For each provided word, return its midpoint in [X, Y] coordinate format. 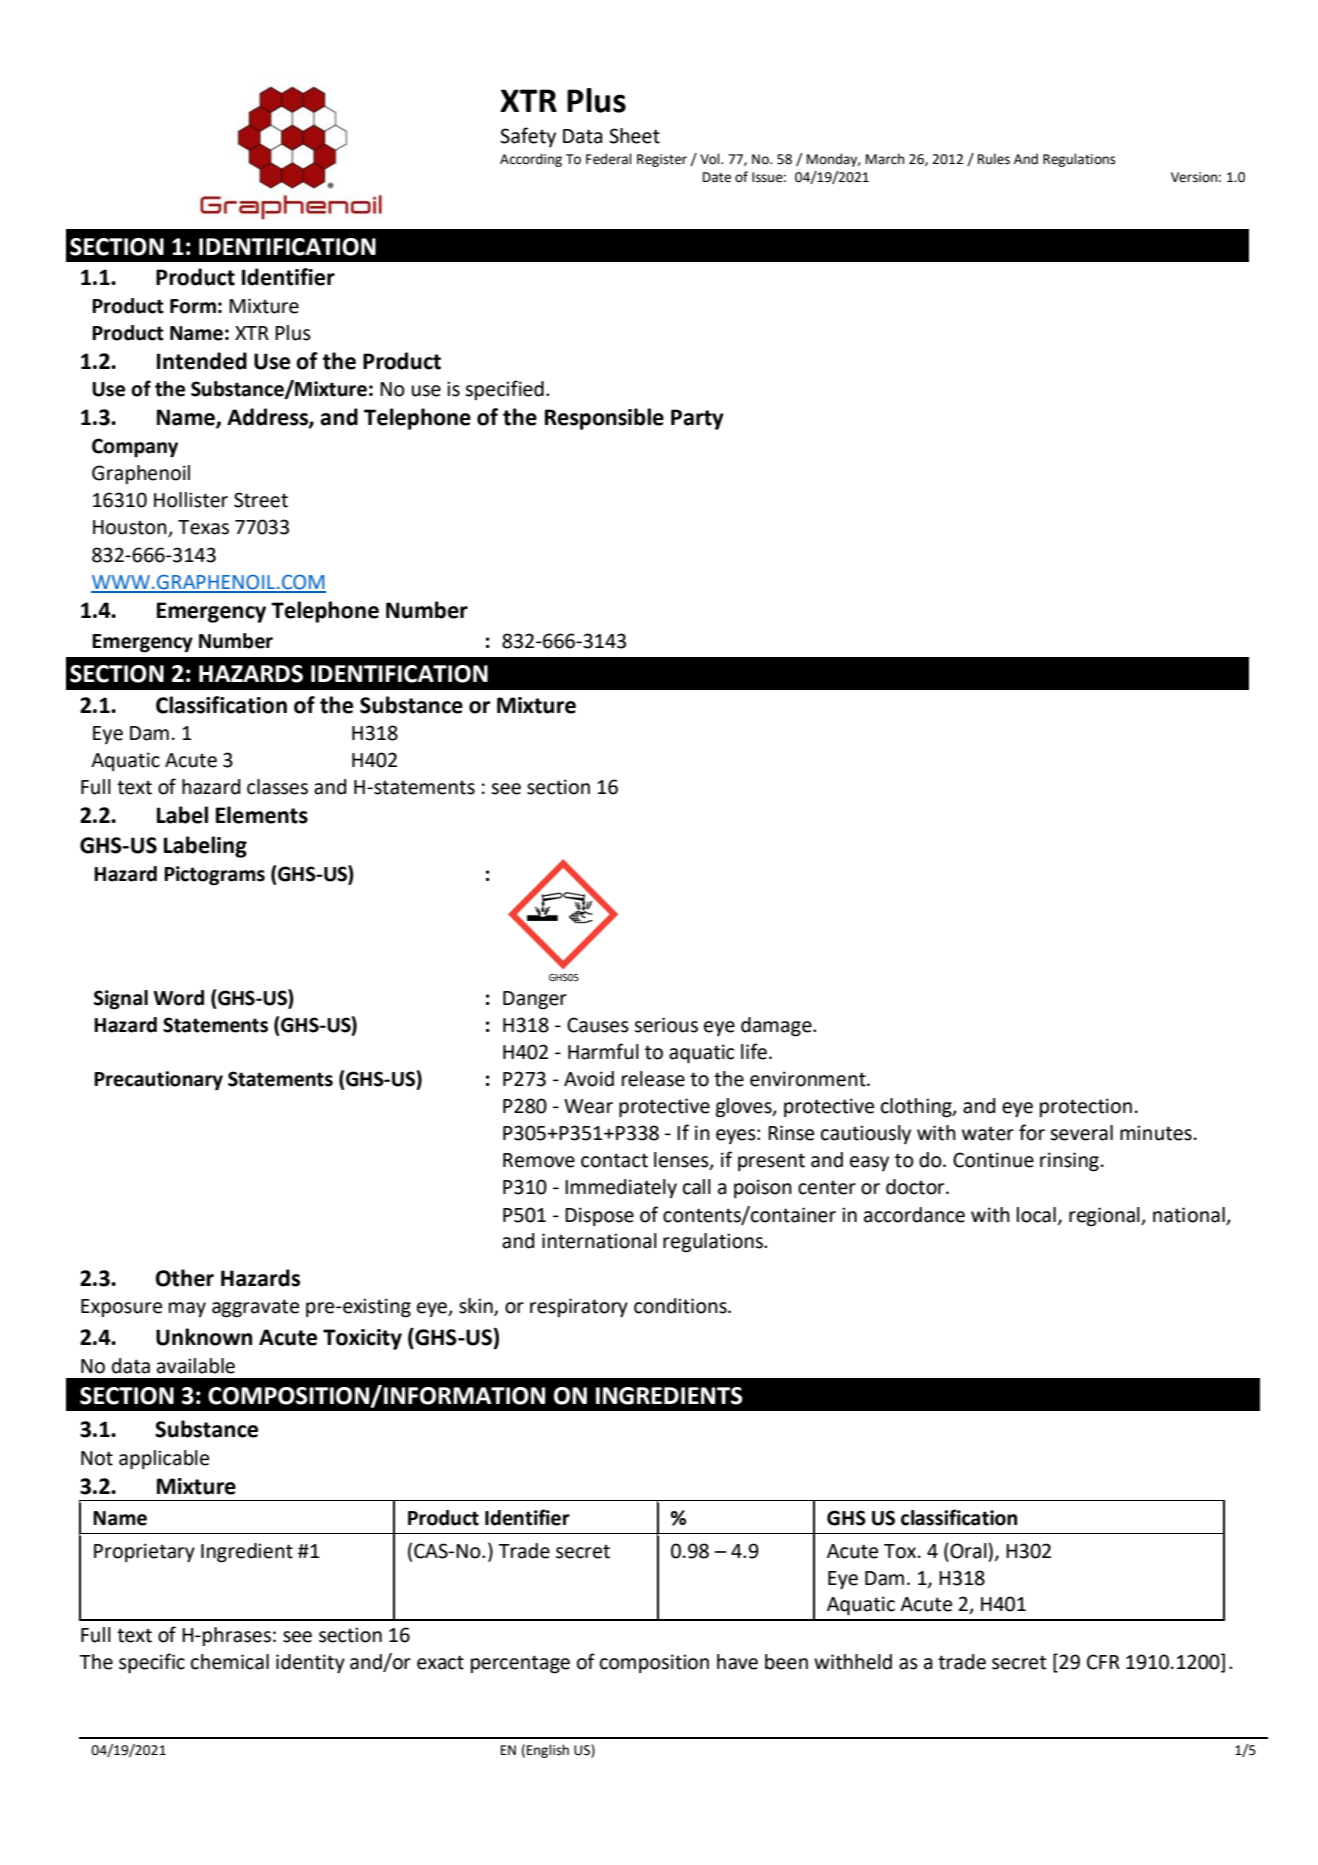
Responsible [604, 419]
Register [662, 160]
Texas [203, 527]
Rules [994, 159]
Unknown [204, 1337]
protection [1086, 1107]
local [1036, 1215]
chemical [230, 1662]
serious [666, 1025]
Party [697, 419]
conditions [681, 1306]
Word [178, 998]
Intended [202, 361]
